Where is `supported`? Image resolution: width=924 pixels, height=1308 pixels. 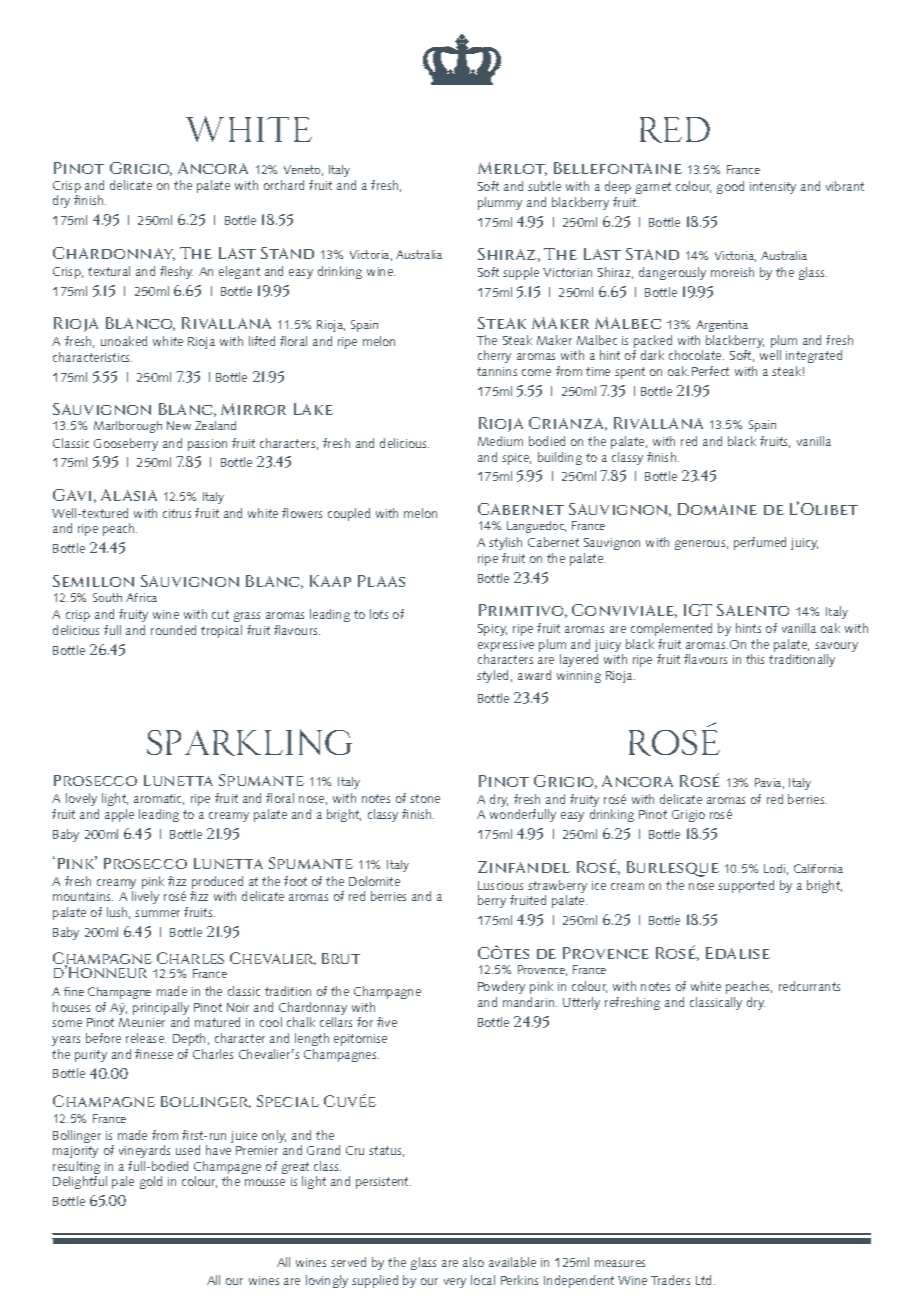 supported is located at coordinates (746, 886).
